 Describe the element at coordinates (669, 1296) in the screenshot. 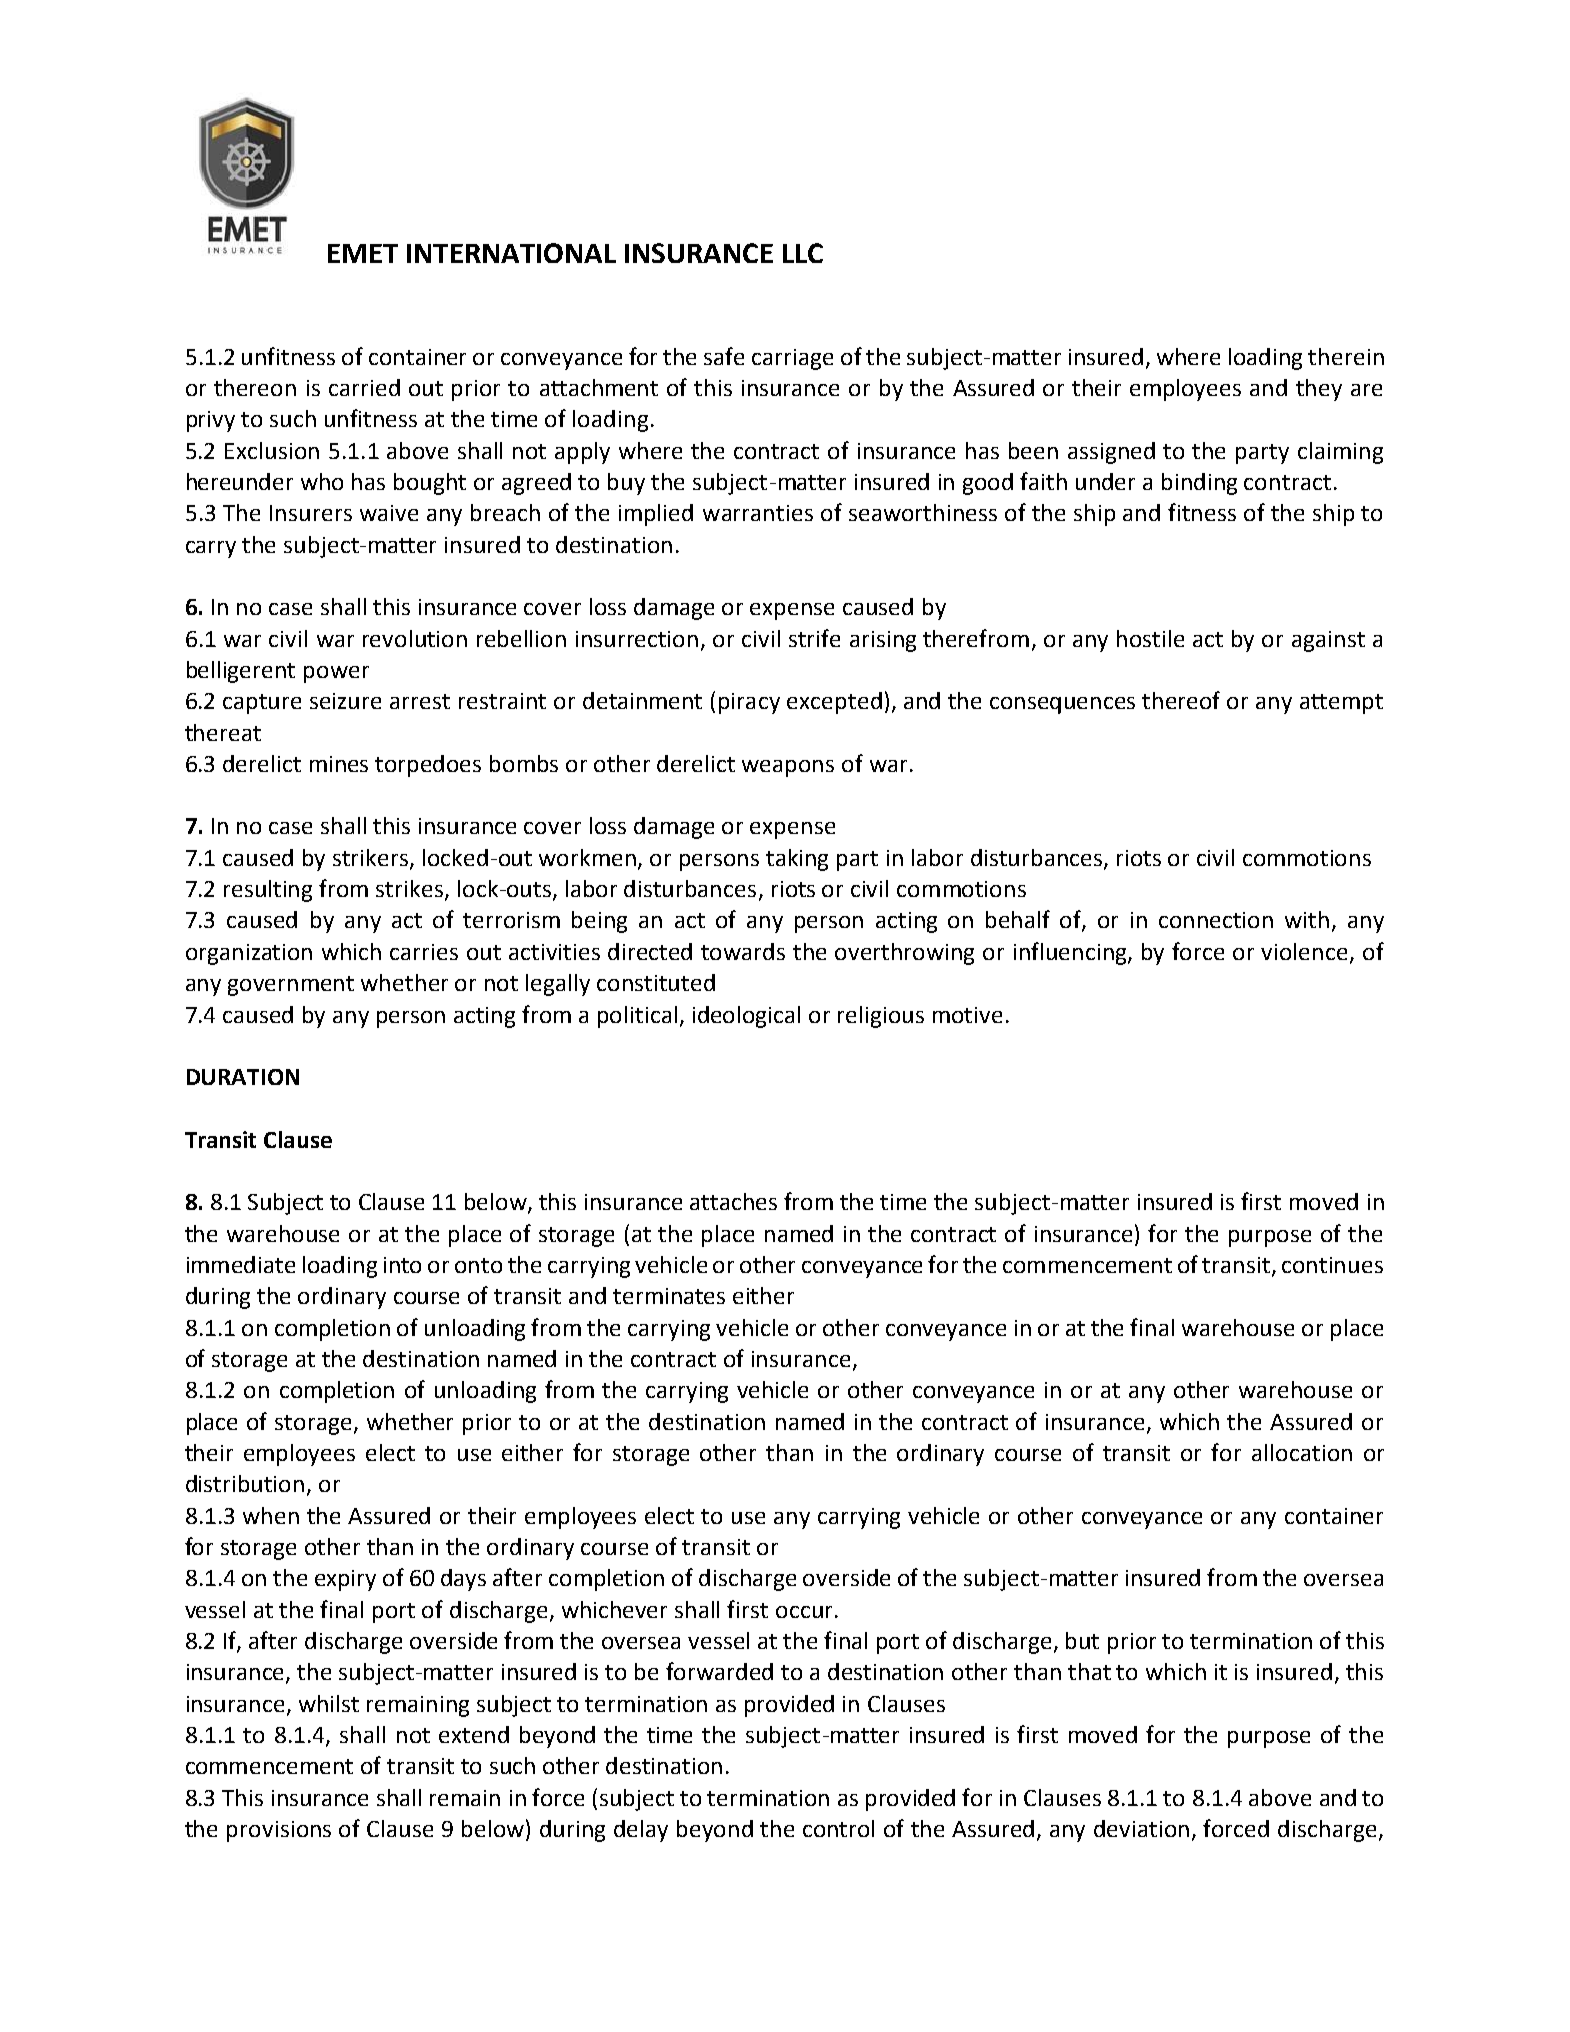

I see `terminates` at that location.
